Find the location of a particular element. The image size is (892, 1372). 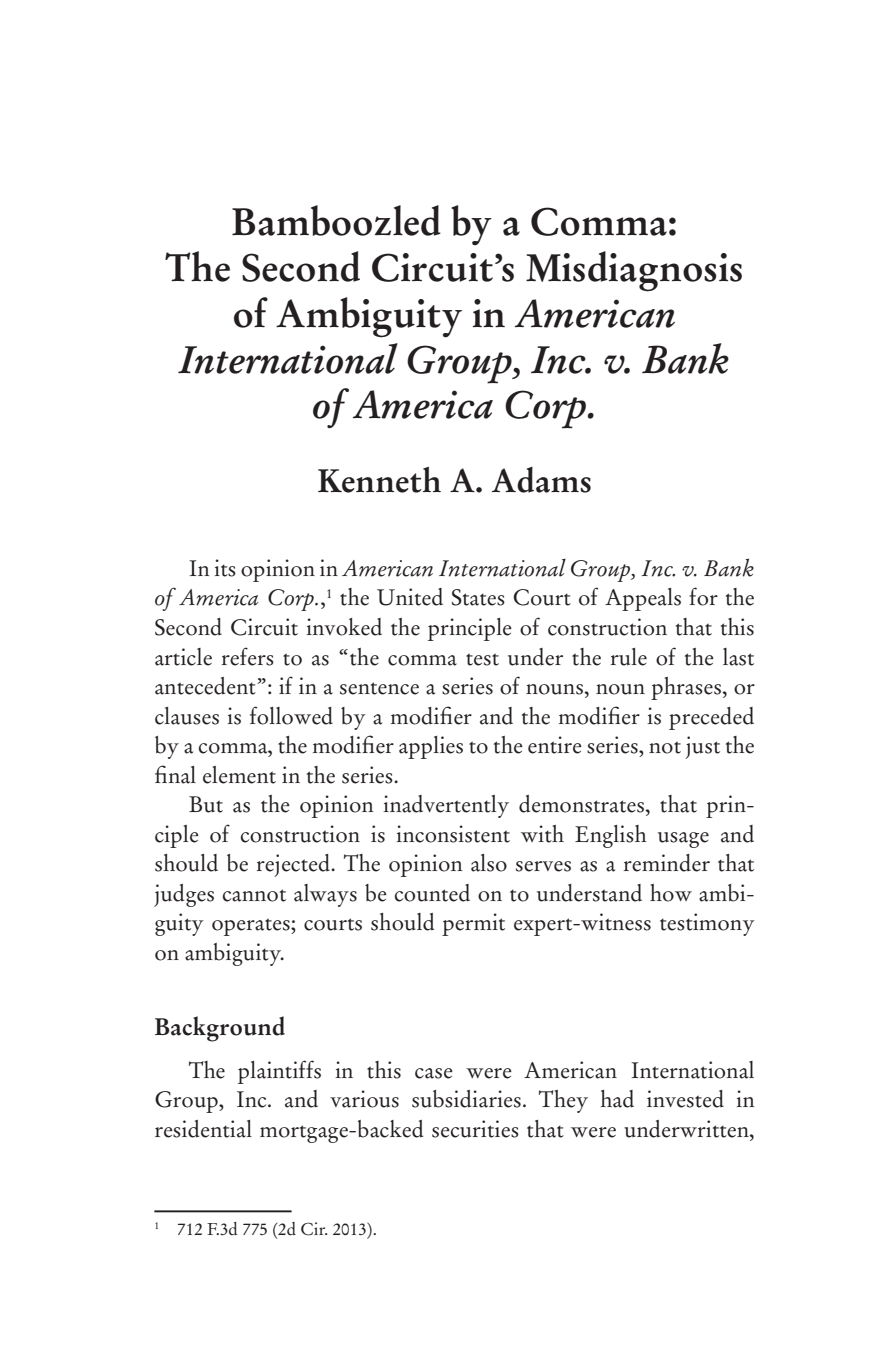

sentence is located at coordinates (379, 688).
